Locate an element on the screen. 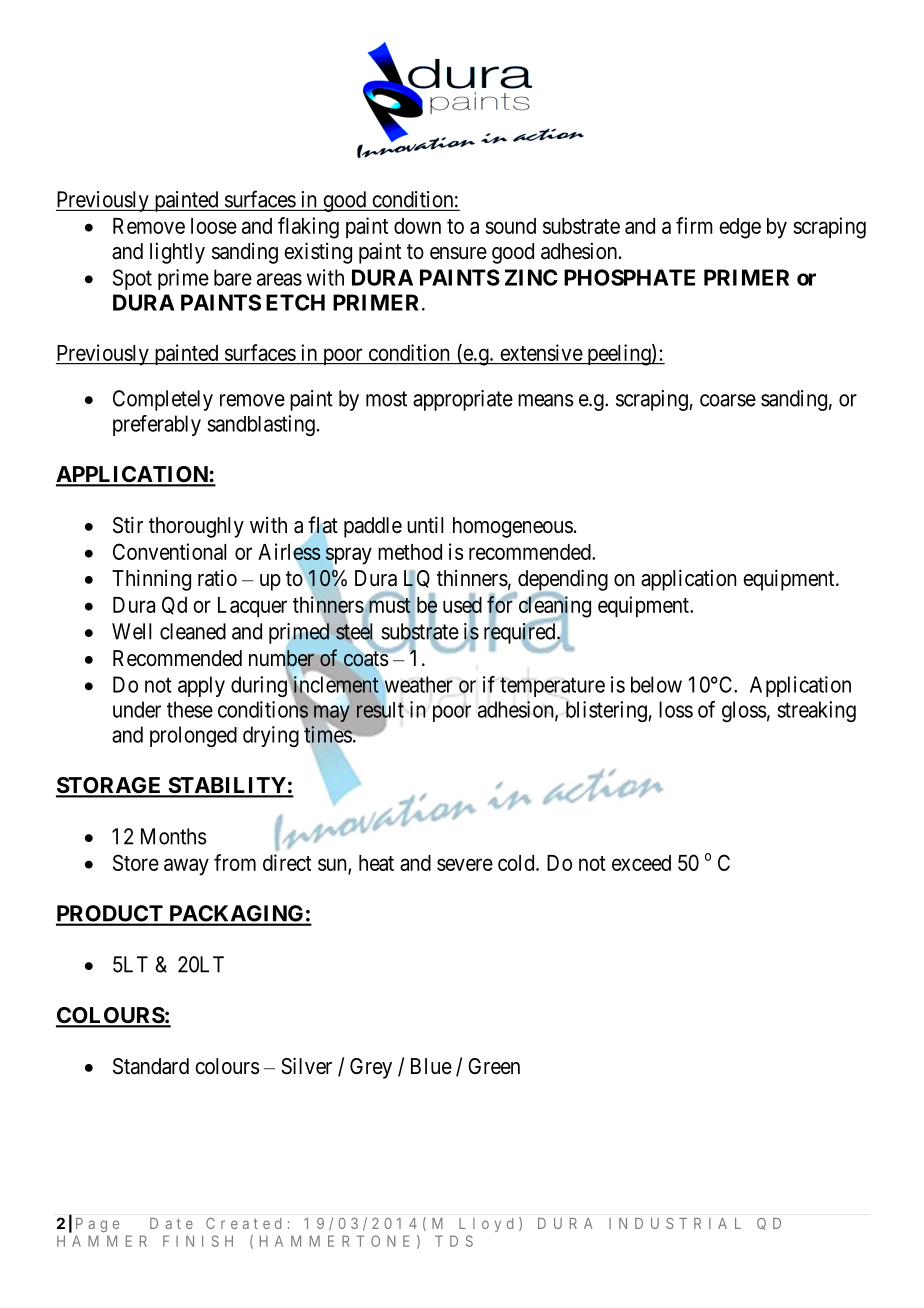 The height and width of the screenshot is (1308, 924). coarse is located at coordinates (728, 400).
